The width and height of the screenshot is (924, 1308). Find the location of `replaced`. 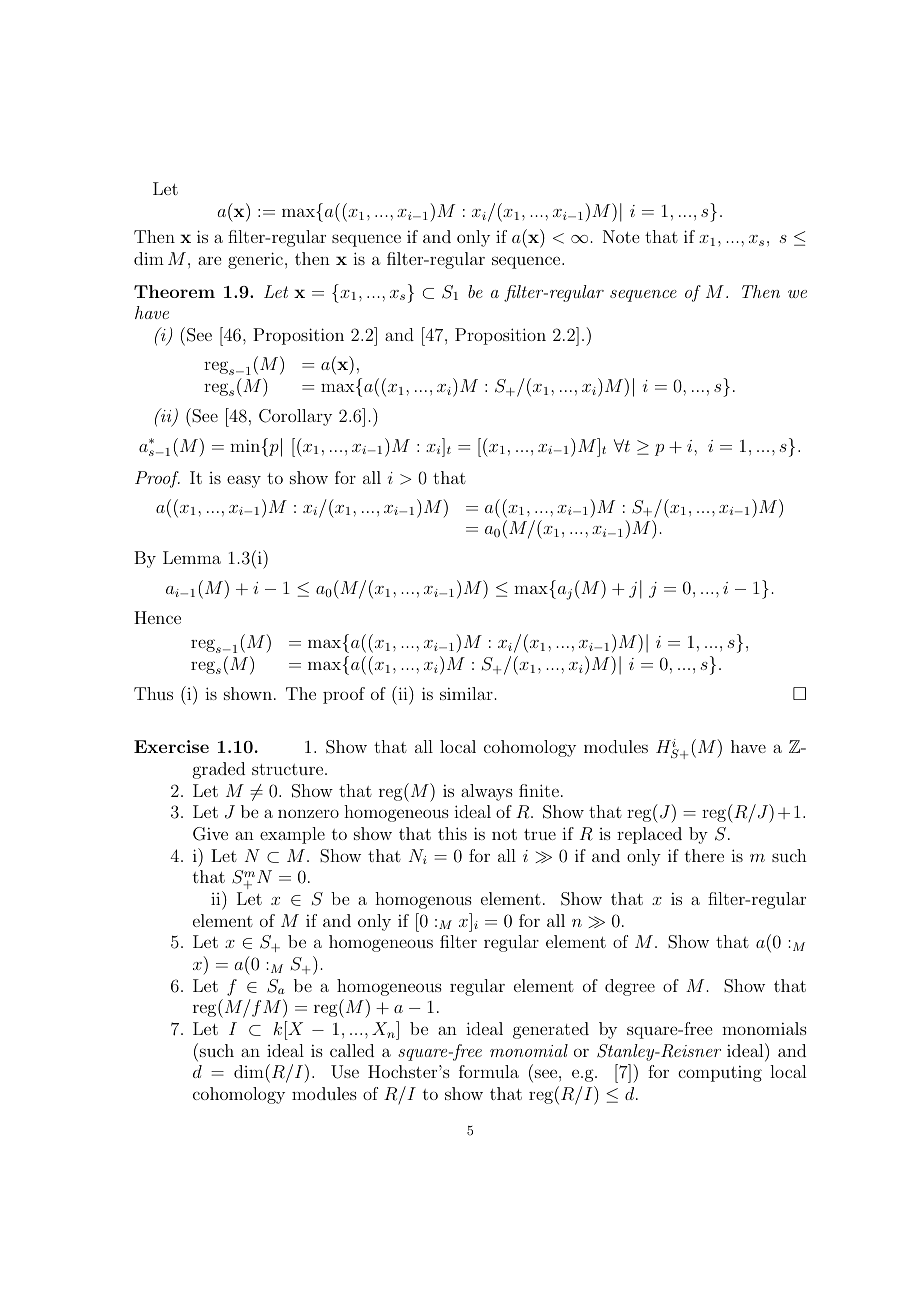

replaced is located at coordinates (649, 835).
